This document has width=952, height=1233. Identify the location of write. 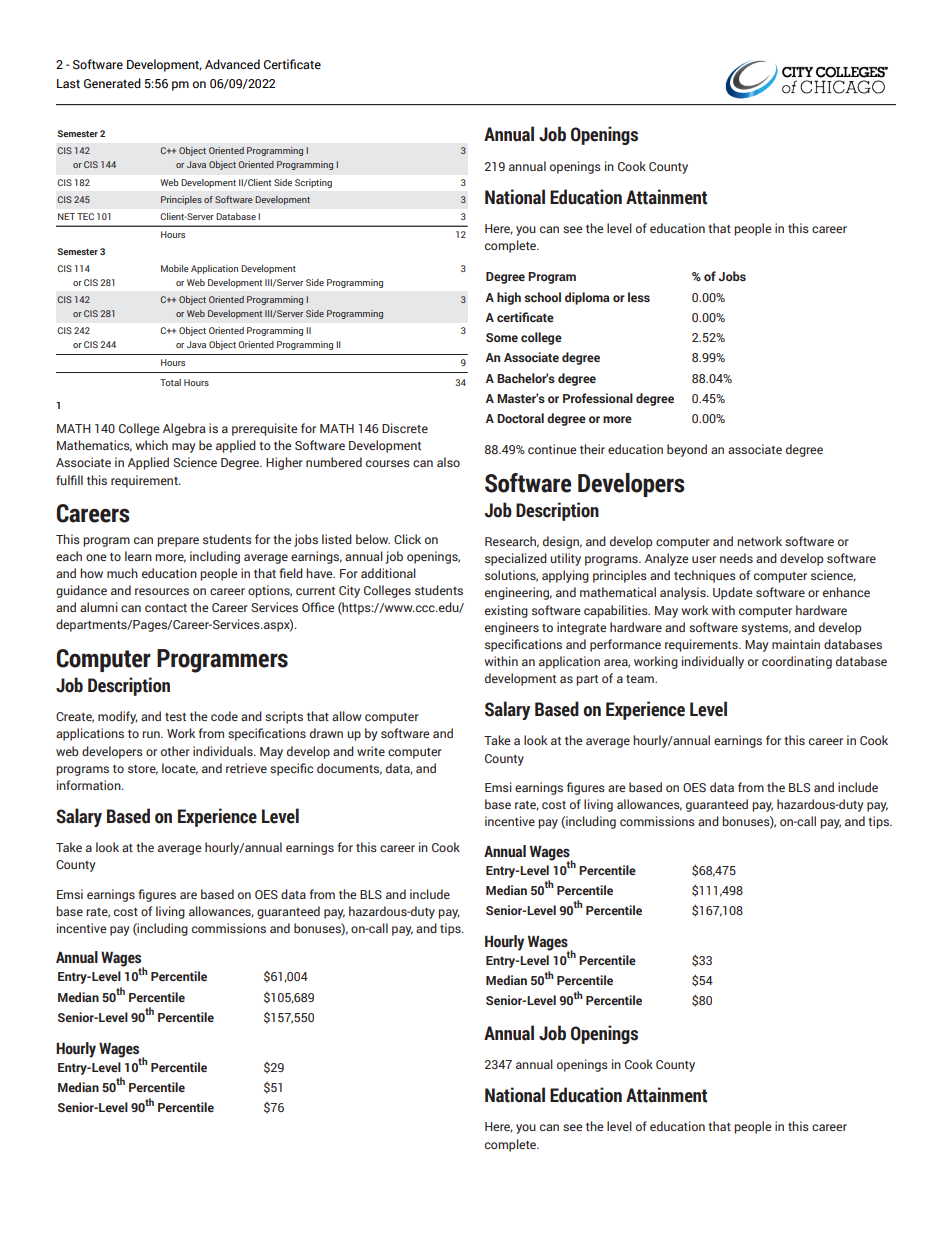
(371, 751).
